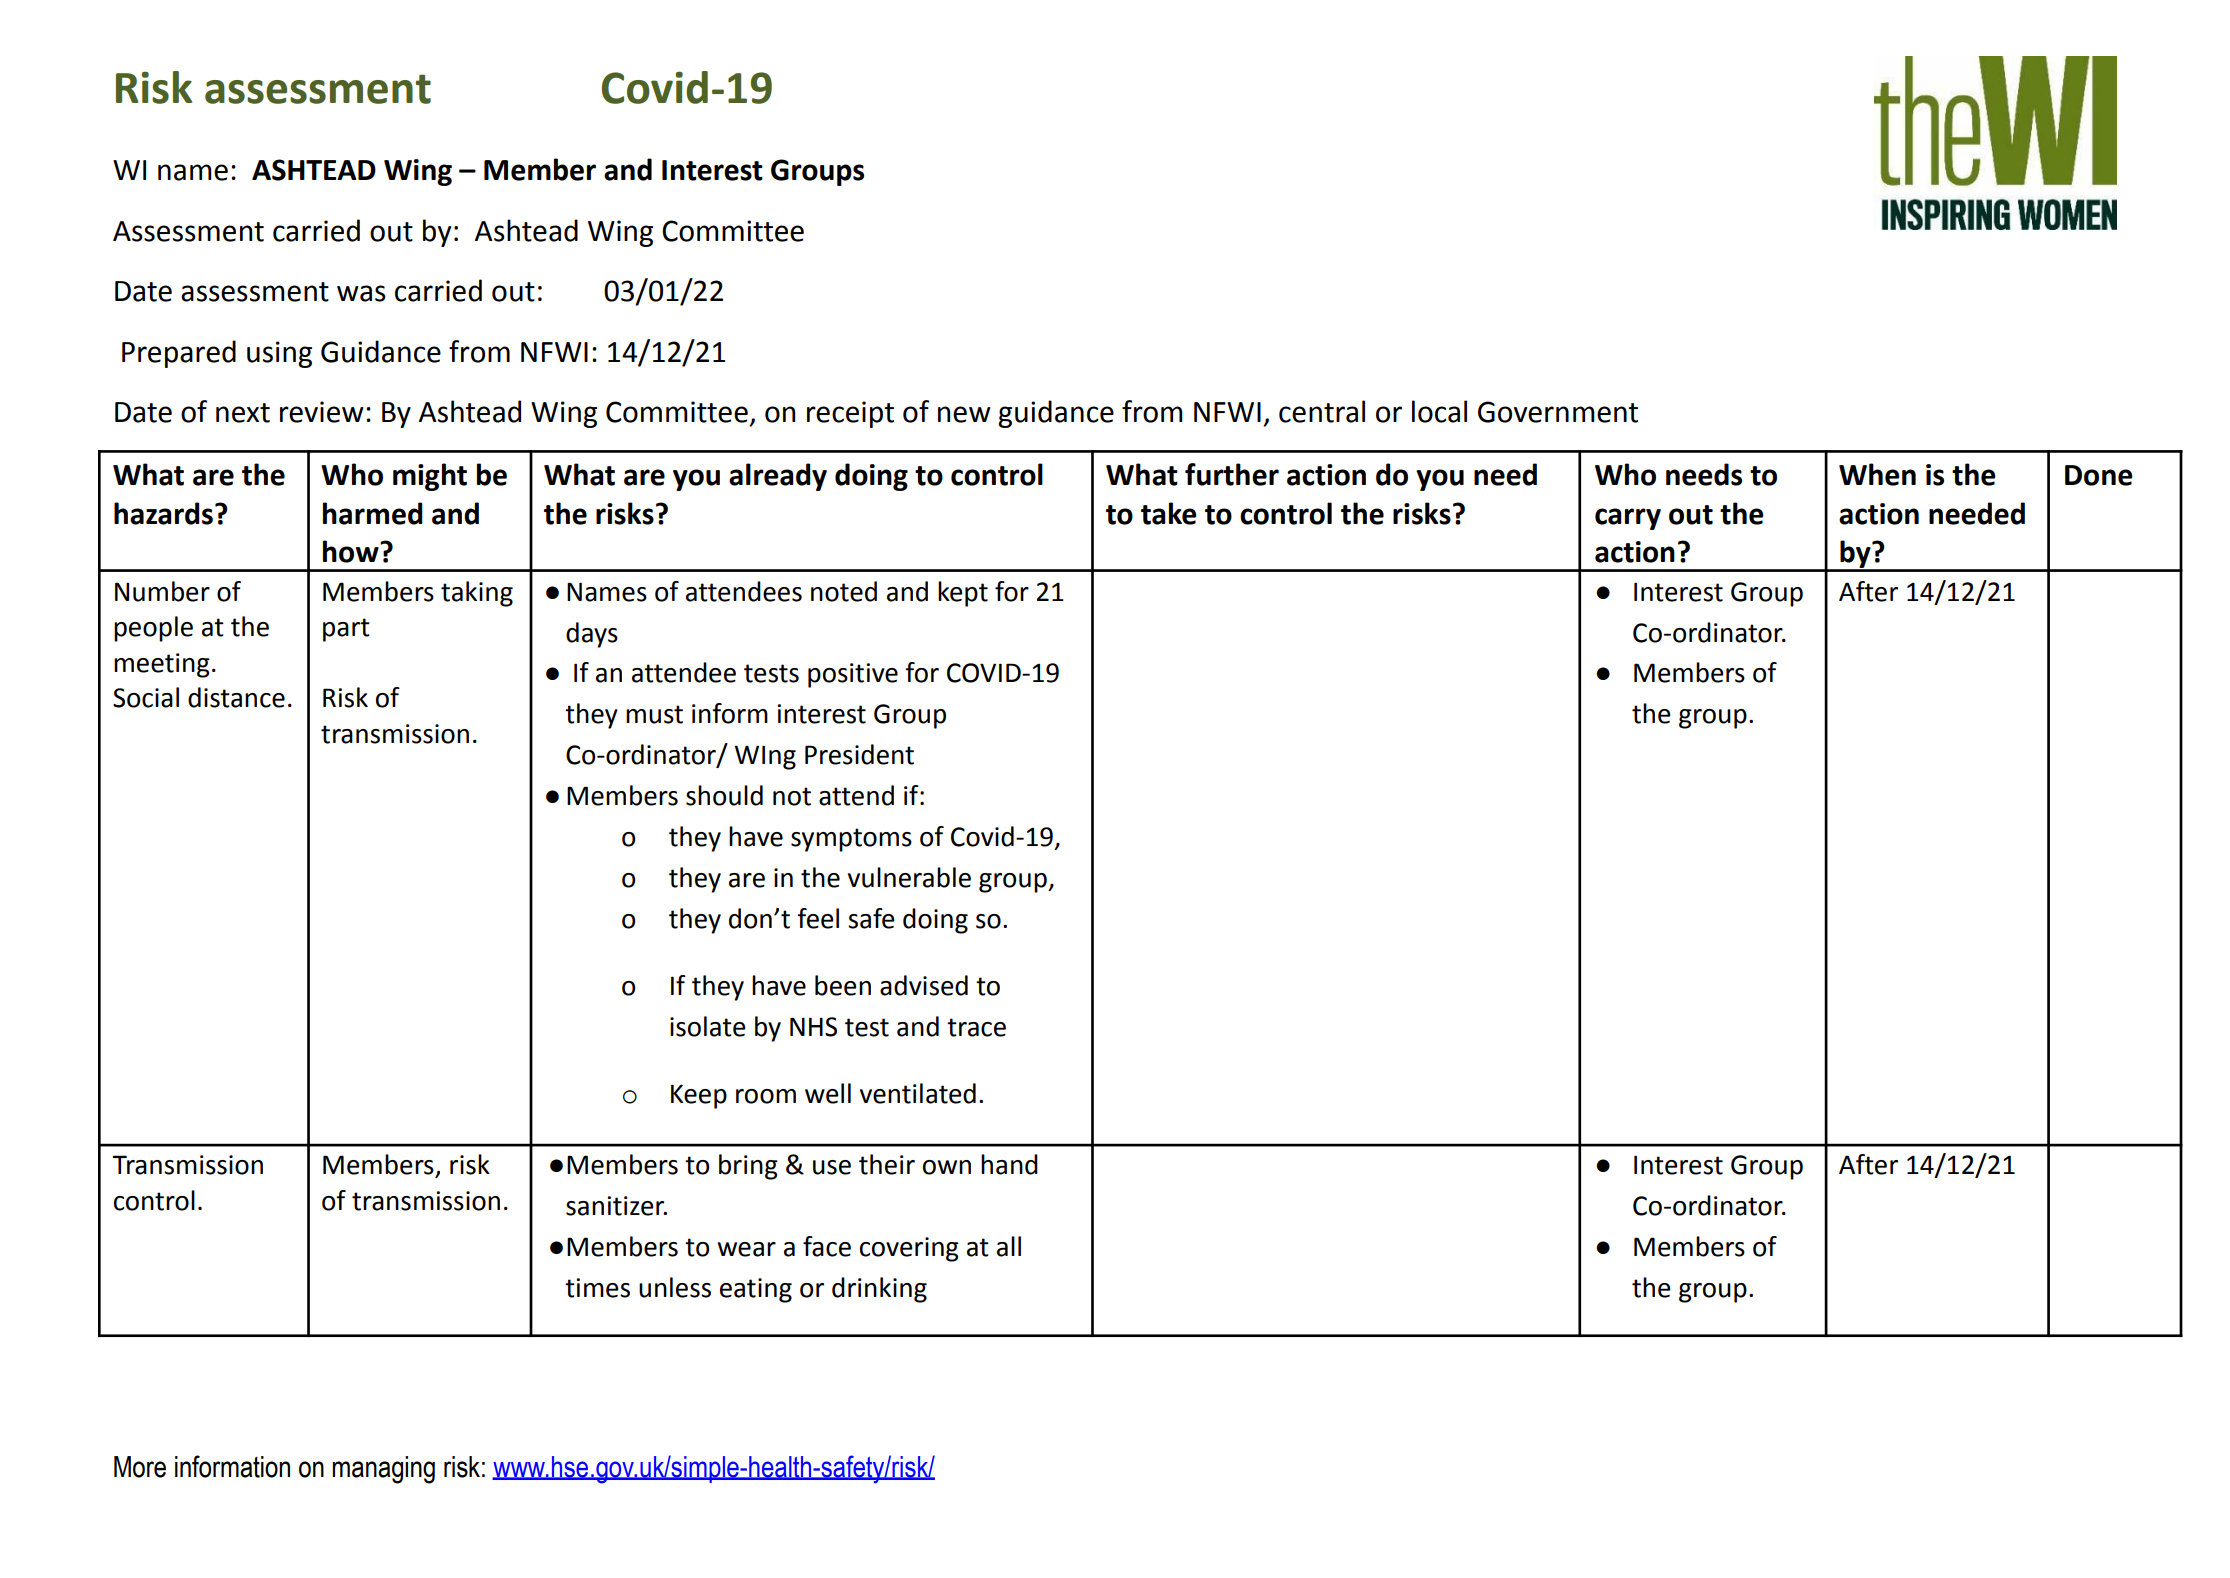 The image size is (2230, 1578). Describe the element at coordinates (1009, 1164) in the document. I see `hand` at that location.
